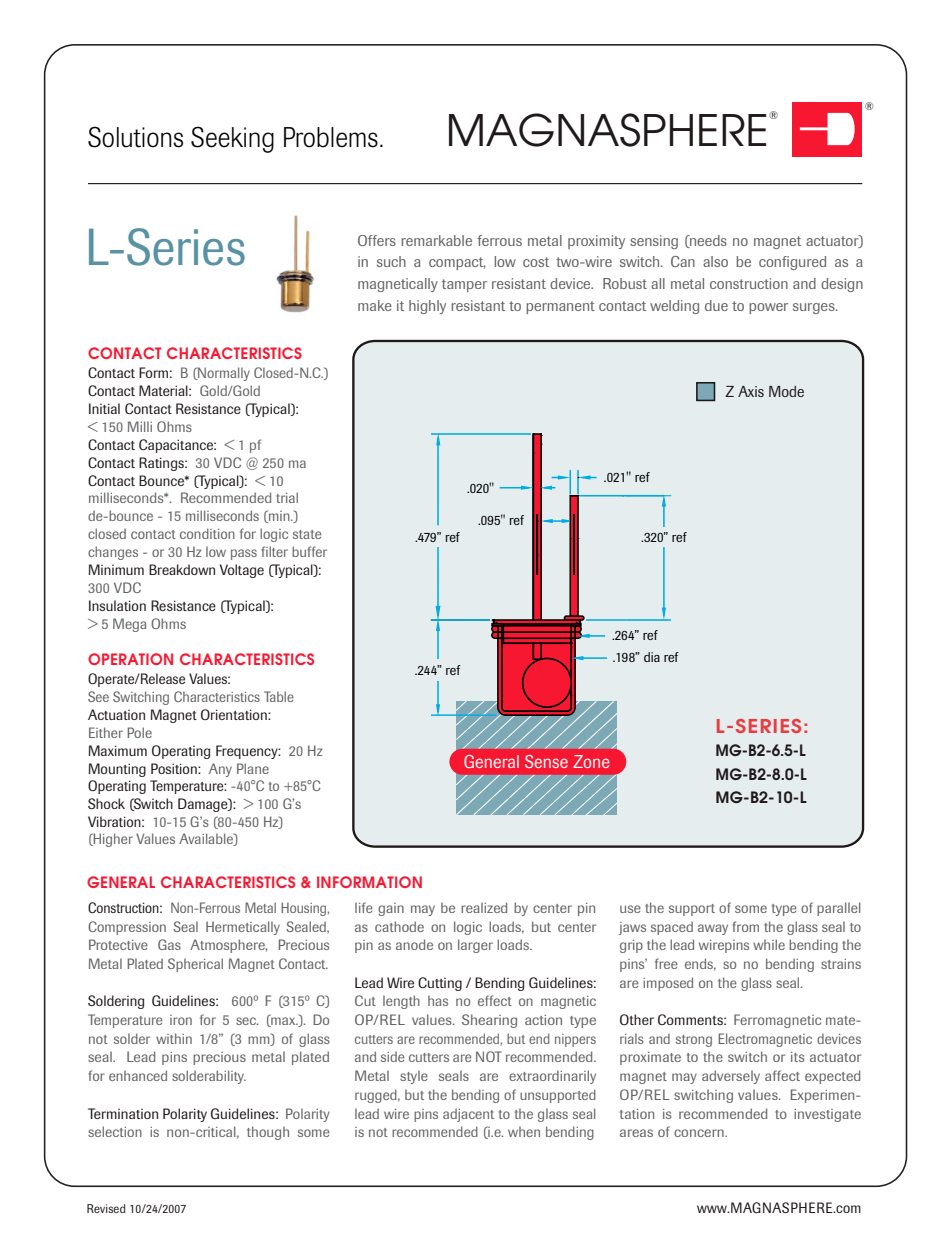 This screenshot has height=1233, width=952. I want to click on when, so click(524, 1131).
